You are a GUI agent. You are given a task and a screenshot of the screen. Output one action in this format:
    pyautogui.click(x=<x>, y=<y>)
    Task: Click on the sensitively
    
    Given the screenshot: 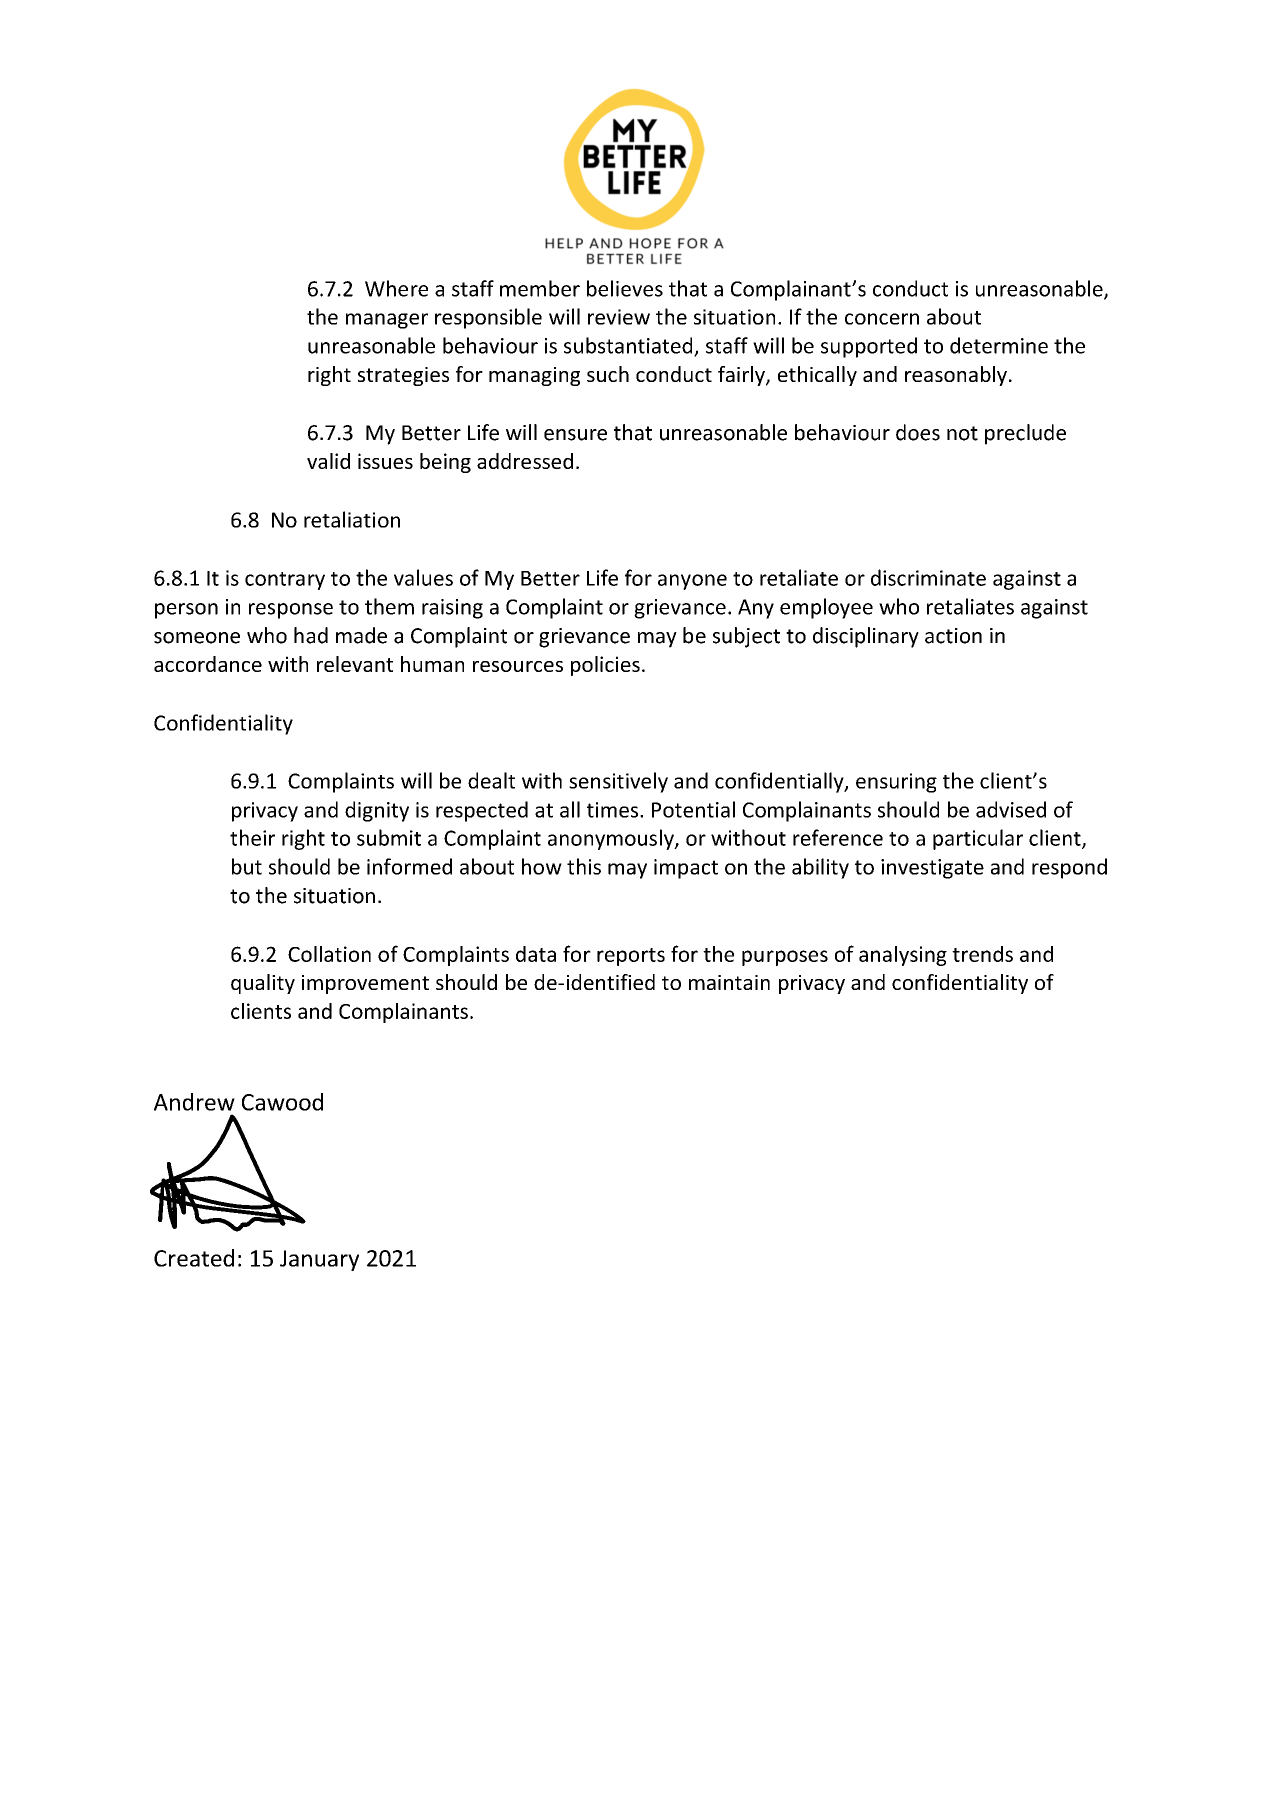 What is the action you would take?
    pyautogui.click(x=618, y=782)
